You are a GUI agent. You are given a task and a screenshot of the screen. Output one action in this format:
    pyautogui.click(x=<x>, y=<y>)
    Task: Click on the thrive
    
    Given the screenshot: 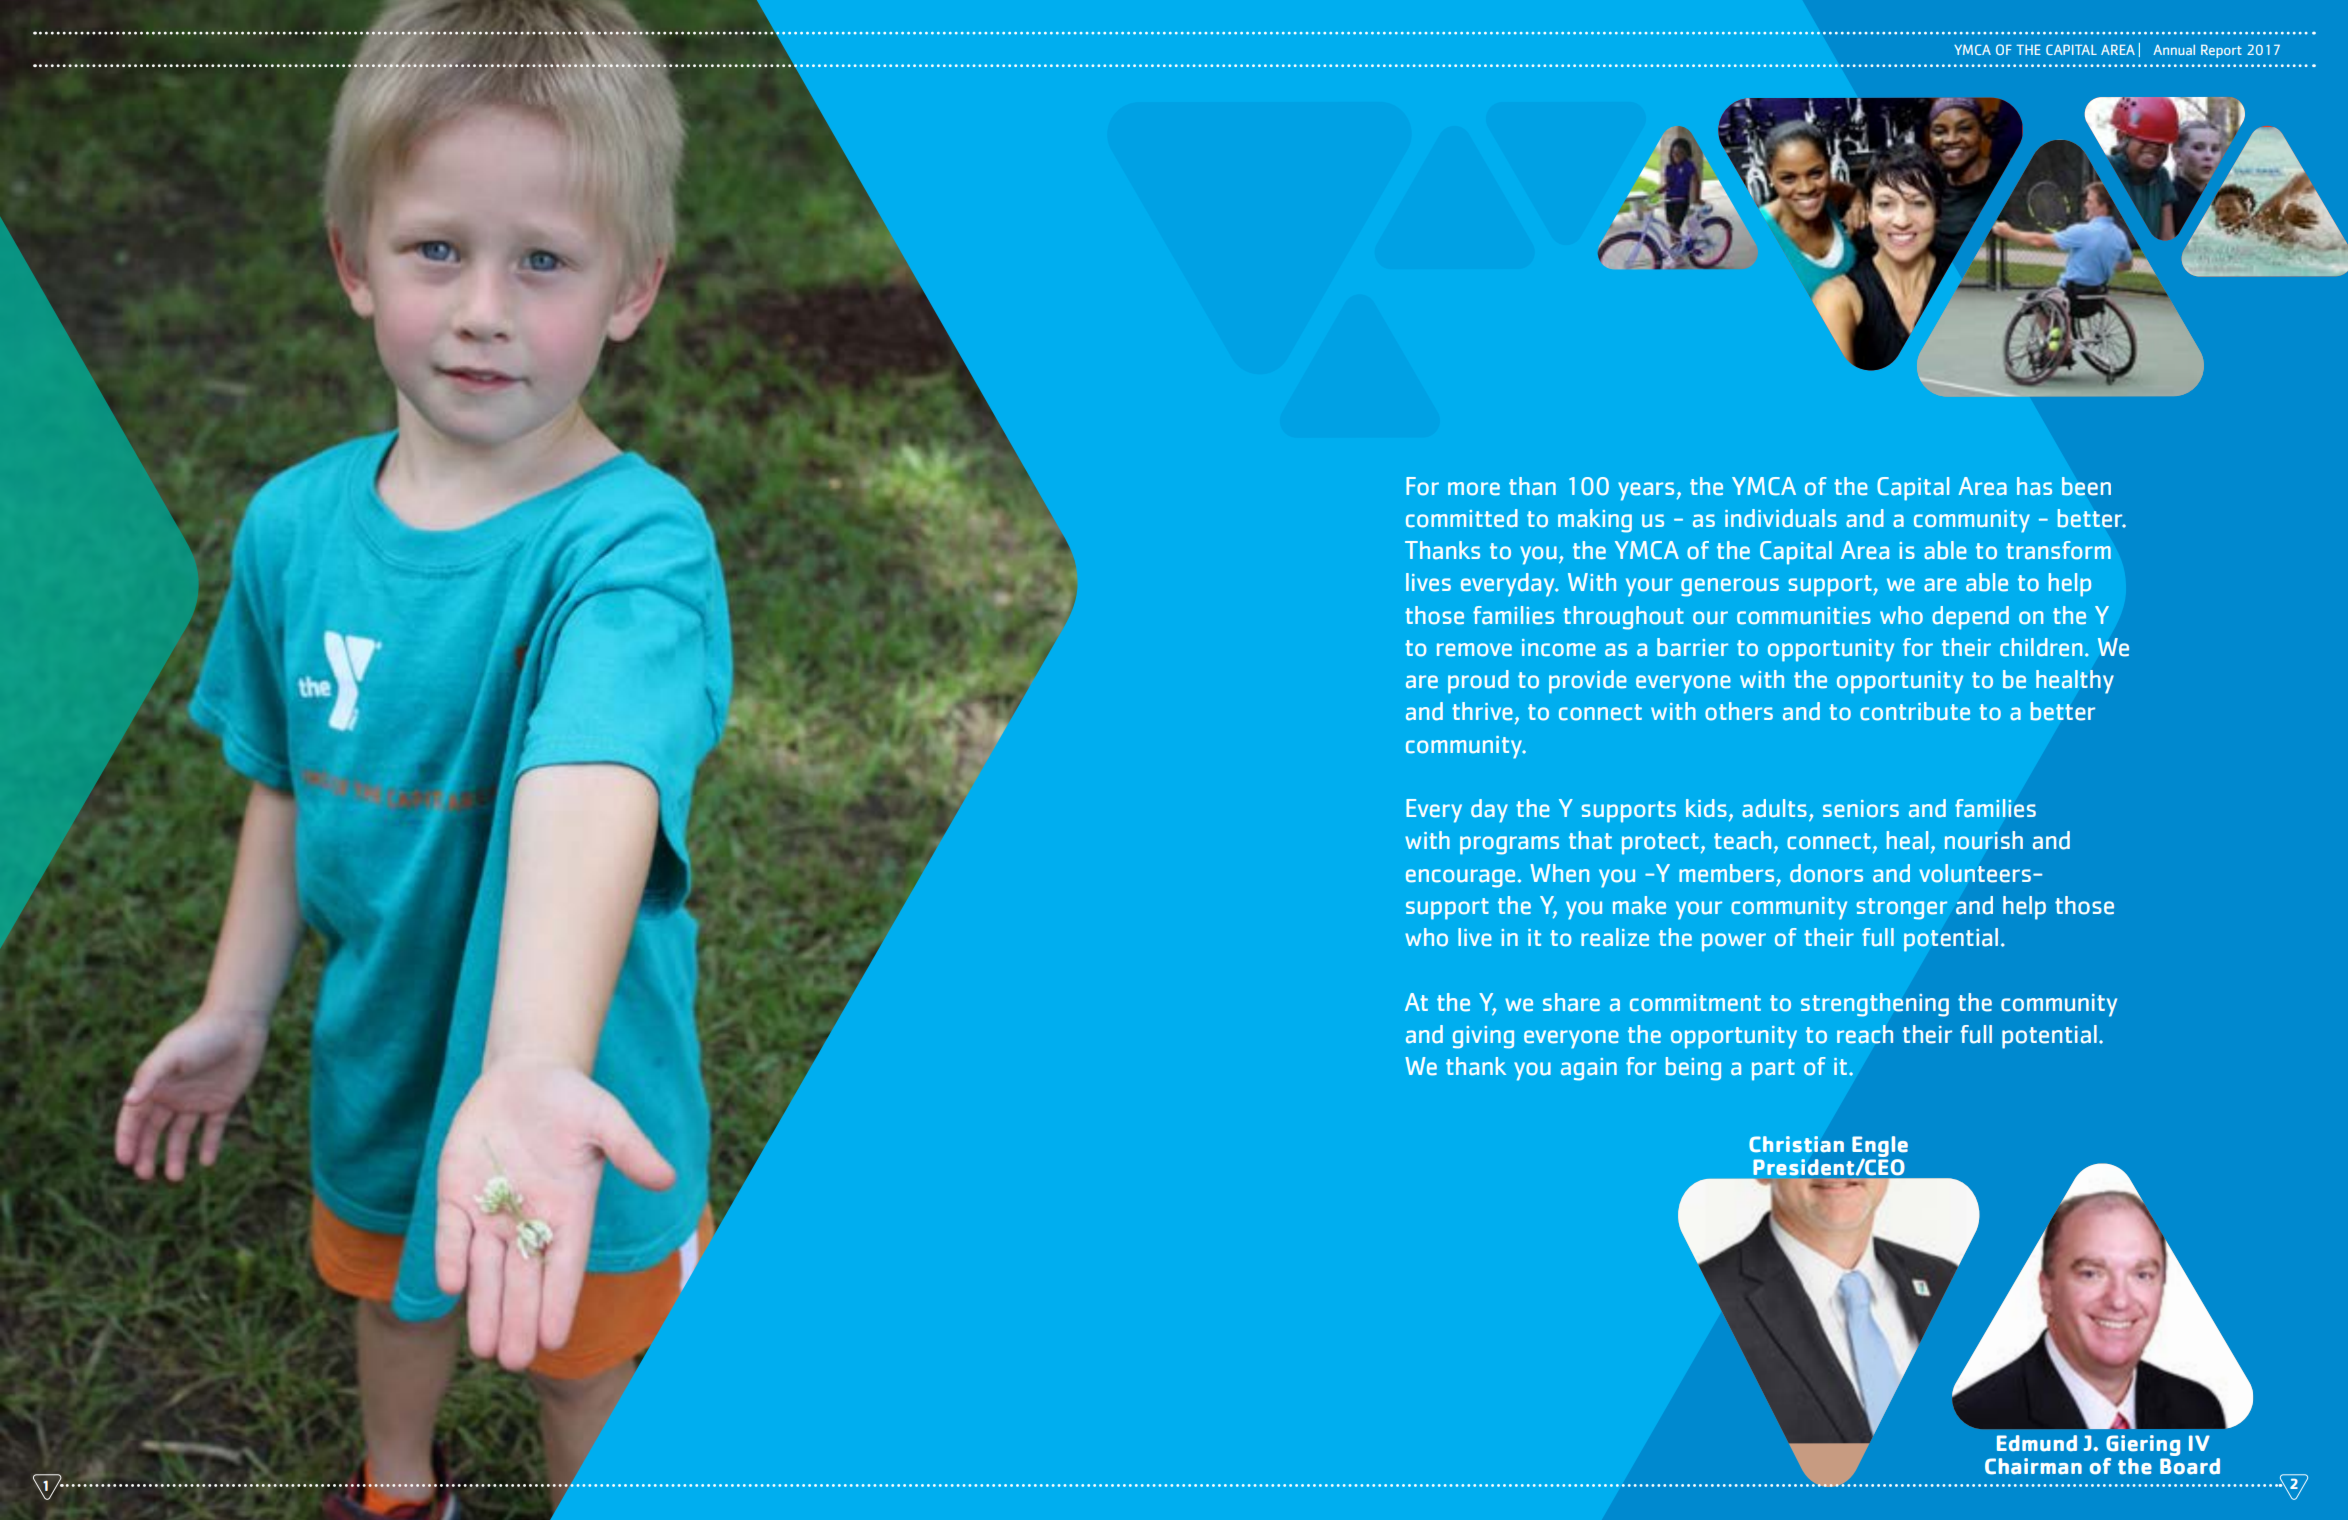 What is the action you would take?
    pyautogui.click(x=1482, y=711)
